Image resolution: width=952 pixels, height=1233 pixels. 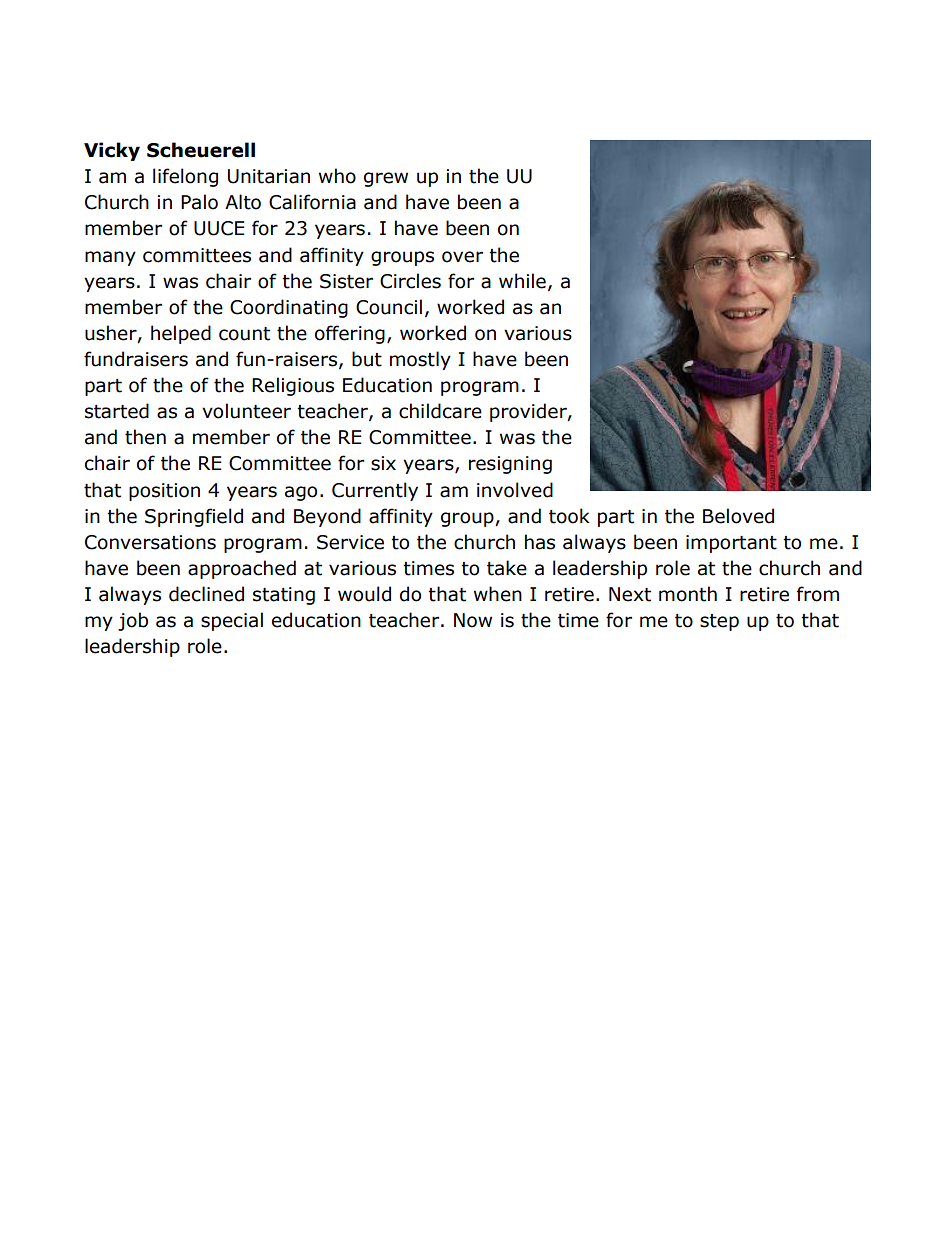 What do you see at coordinates (515, 490) in the screenshot?
I see `involved` at bounding box center [515, 490].
